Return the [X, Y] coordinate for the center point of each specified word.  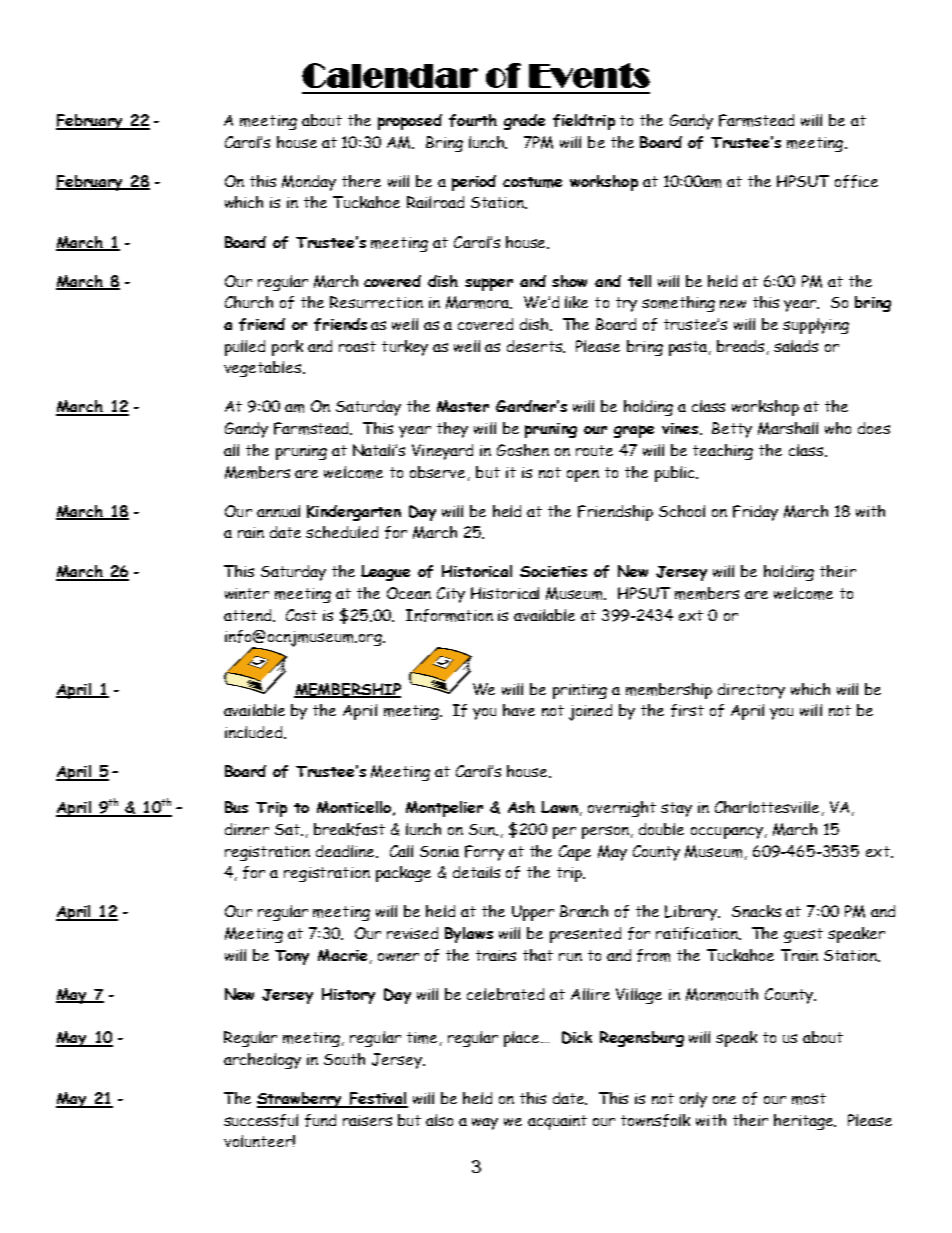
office [856, 181]
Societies [553, 571]
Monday [309, 183]
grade [524, 122]
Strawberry [301, 1100]
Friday [755, 513]
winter [247, 593]
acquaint [557, 1122]
